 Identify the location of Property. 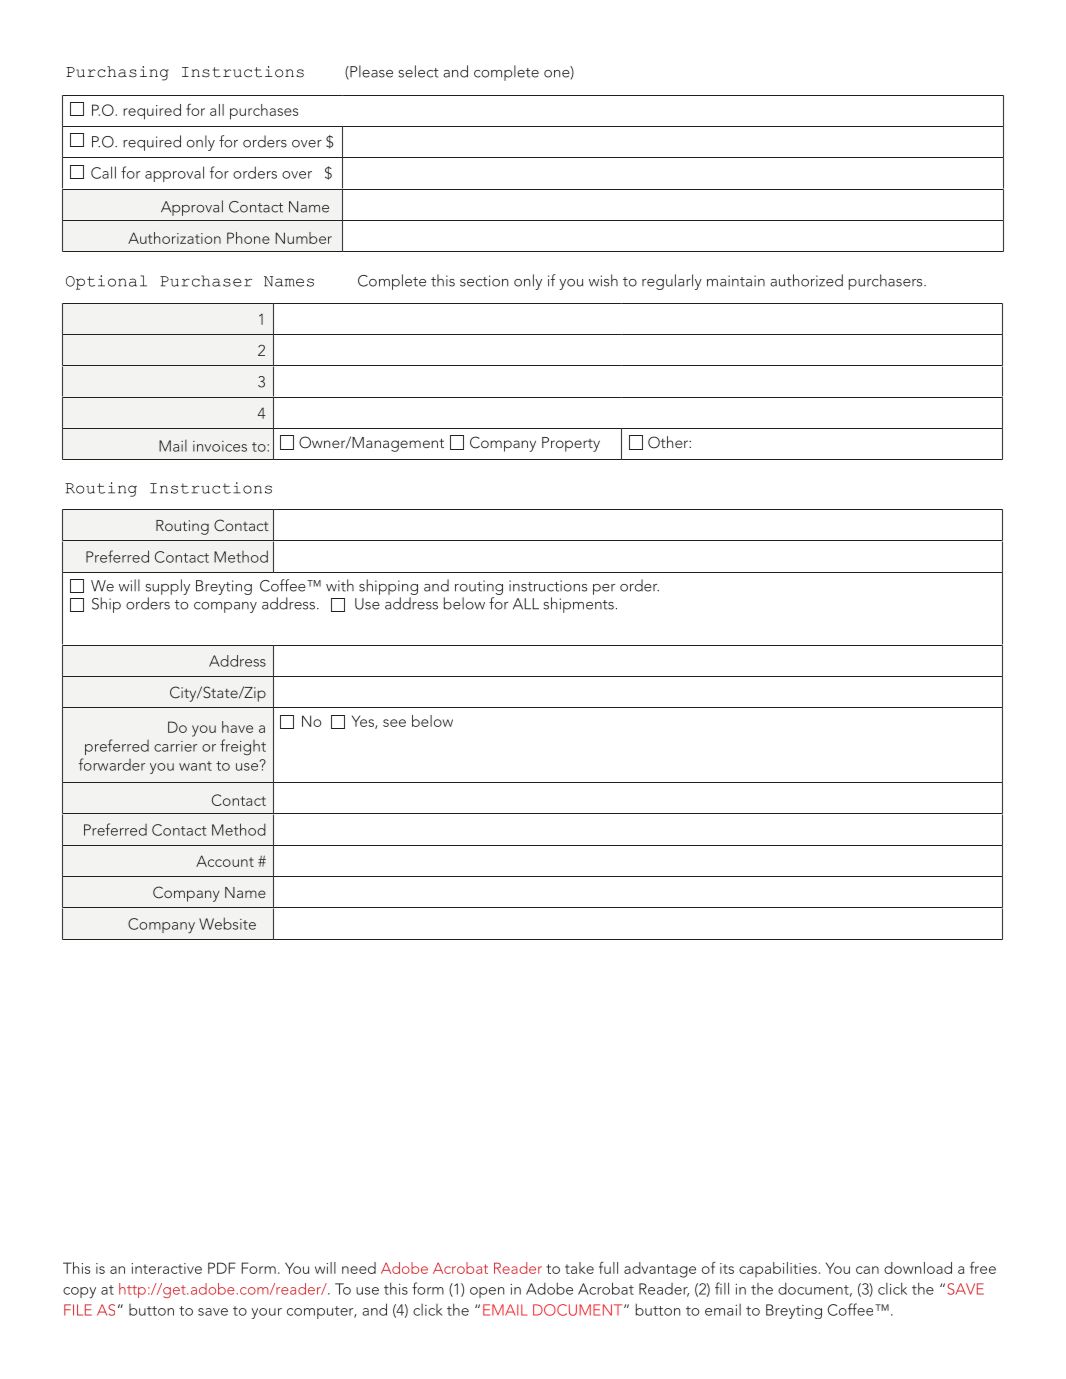
(571, 444).
